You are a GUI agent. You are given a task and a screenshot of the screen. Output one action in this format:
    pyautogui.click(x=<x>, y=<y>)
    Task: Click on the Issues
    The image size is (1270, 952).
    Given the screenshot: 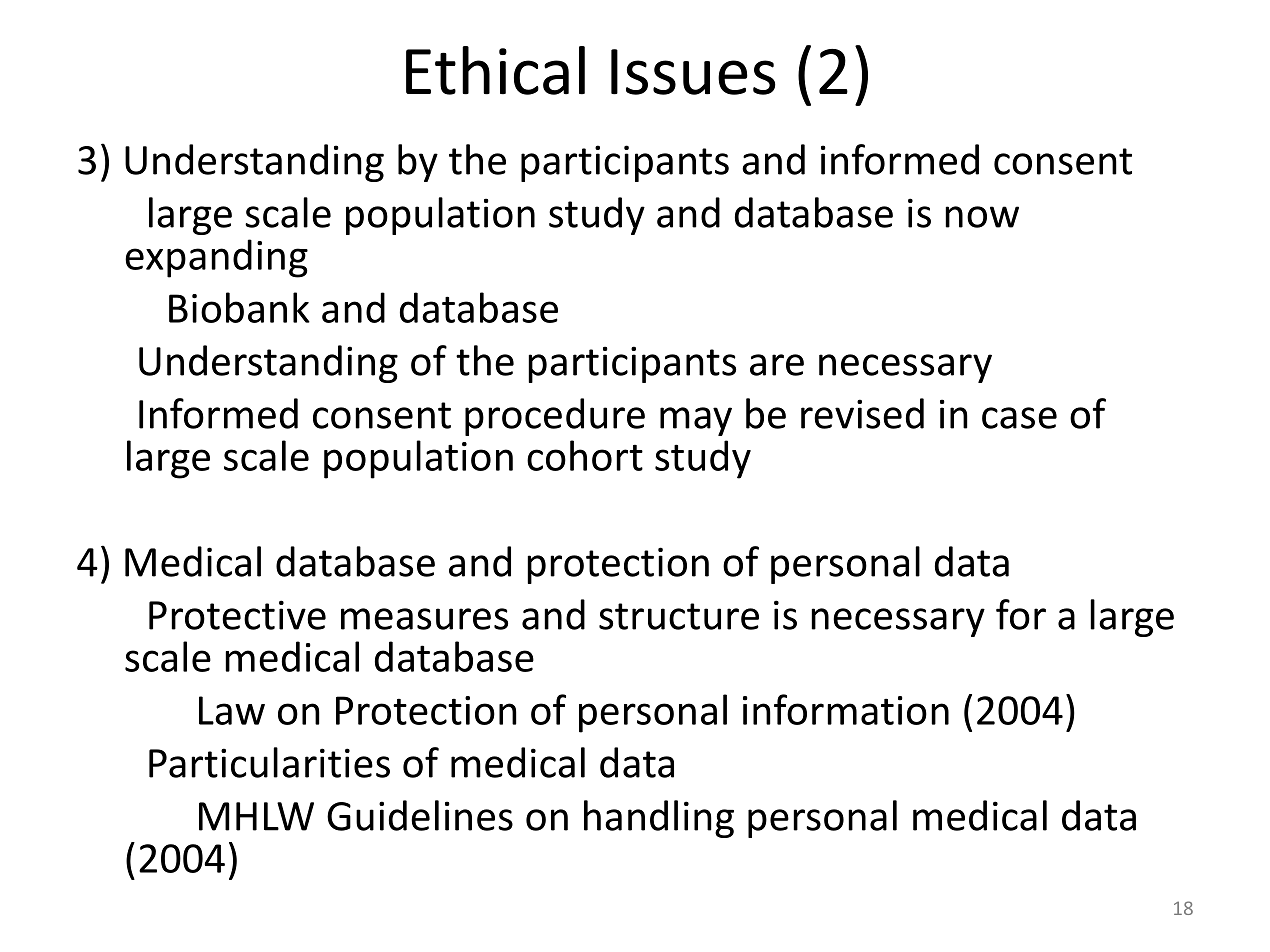 What is the action you would take?
    pyautogui.click(x=693, y=72)
